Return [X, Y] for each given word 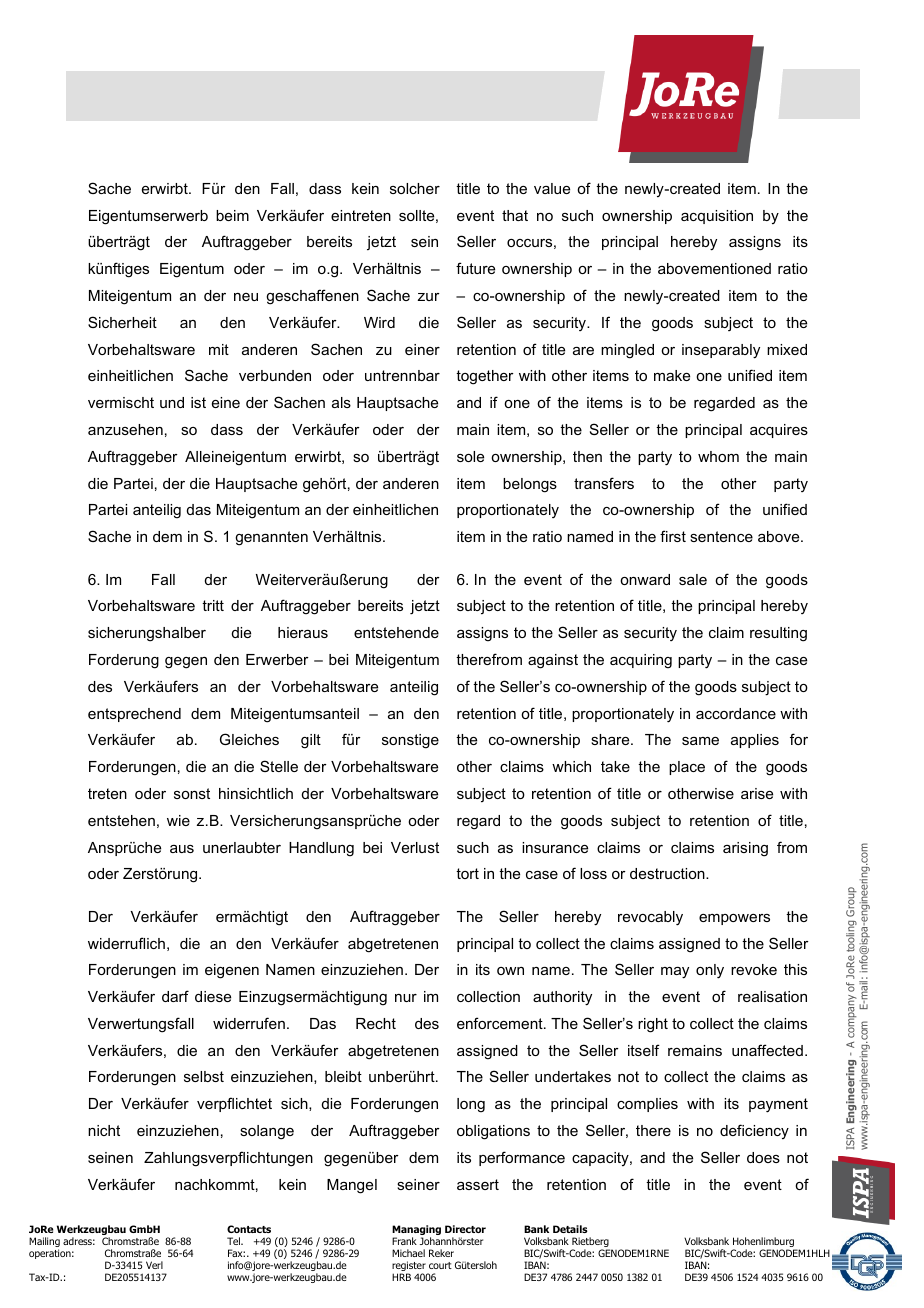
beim [232, 215]
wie [178, 820]
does [763, 1157]
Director [465, 1229]
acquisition [717, 217]
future [475, 268]
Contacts [249, 1229]
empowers [734, 919]
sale [693, 579]
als [341, 402]
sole [470, 456]
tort [467, 873]
